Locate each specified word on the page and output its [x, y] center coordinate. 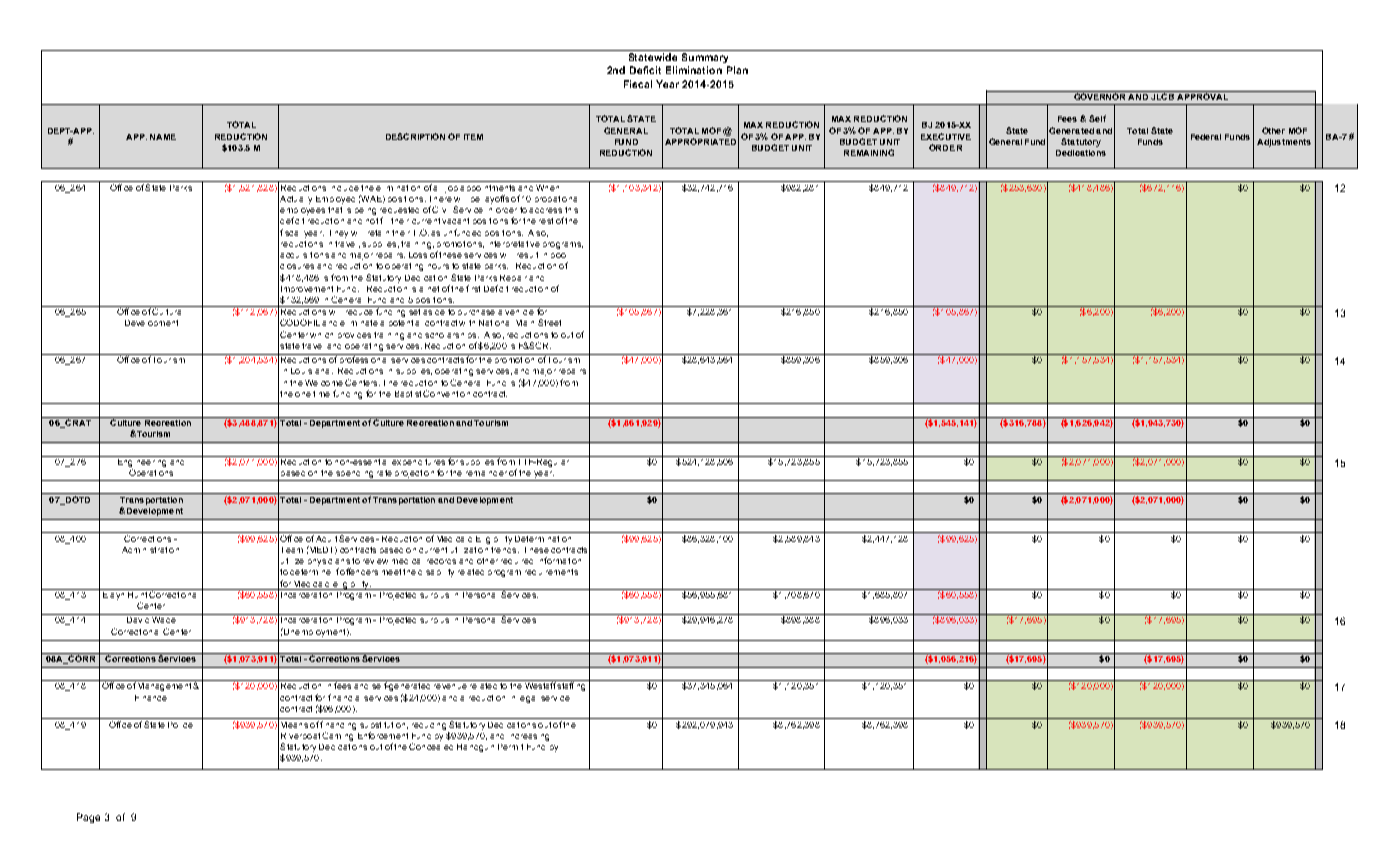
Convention [446, 393]
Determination [543, 539]
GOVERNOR [1100, 95]
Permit [510, 747]
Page [88, 818]
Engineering [142, 461]
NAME [163, 137]
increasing [530, 737]
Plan [737, 70]
